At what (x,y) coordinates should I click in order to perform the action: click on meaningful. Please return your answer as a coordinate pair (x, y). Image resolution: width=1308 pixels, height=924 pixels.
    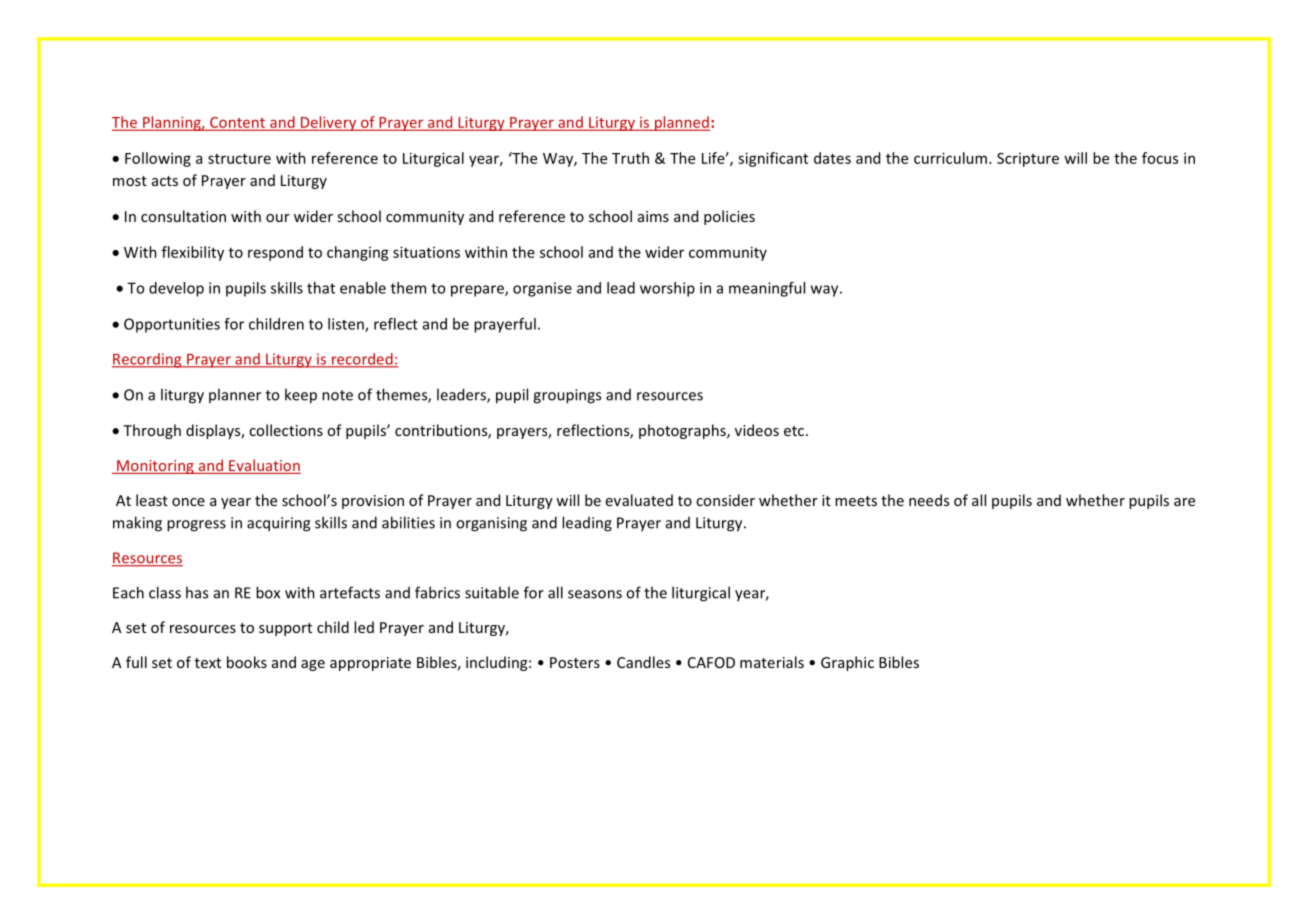
    Looking at the image, I should click on (767, 289).
